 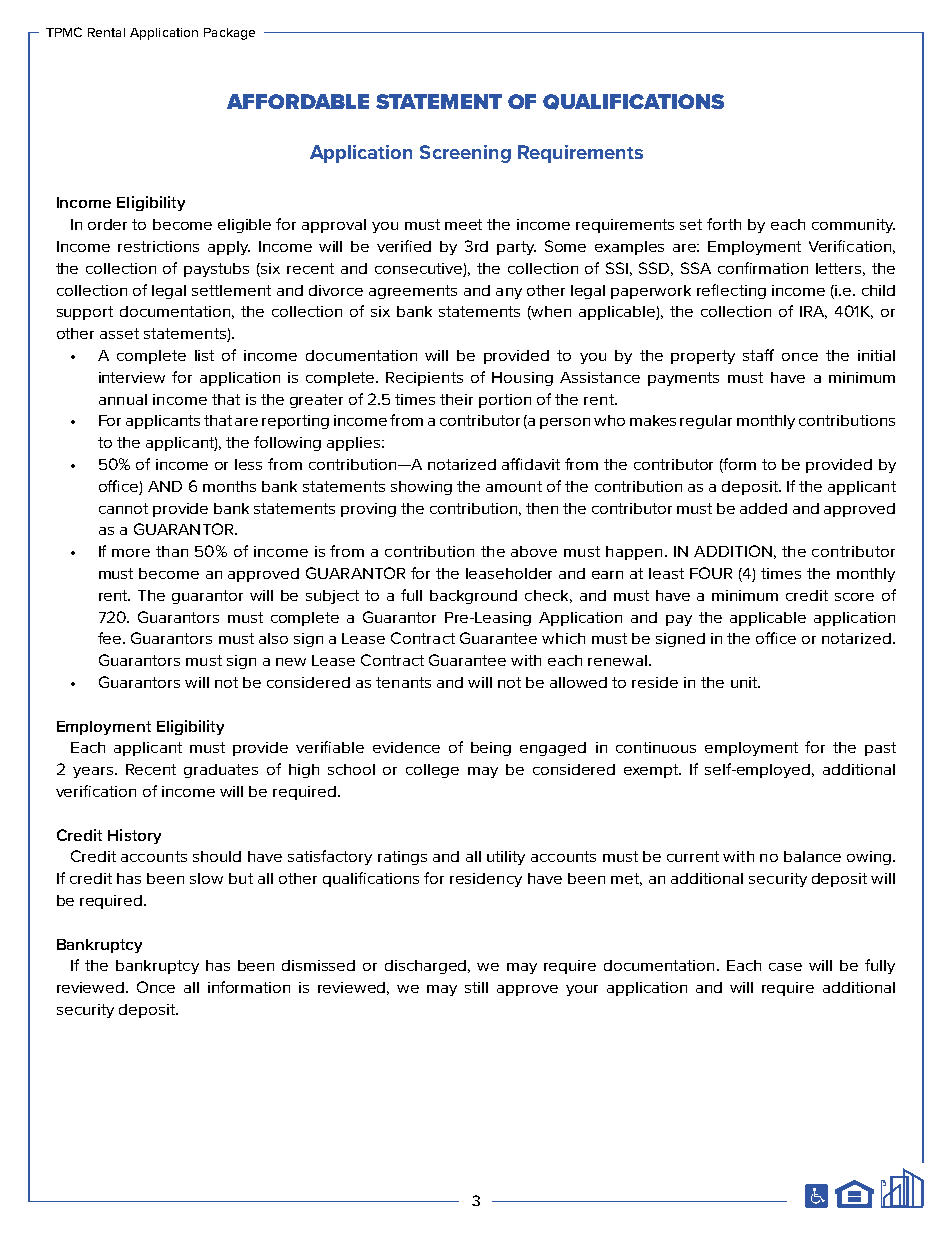 I want to click on cannot, so click(x=123, y=508).
